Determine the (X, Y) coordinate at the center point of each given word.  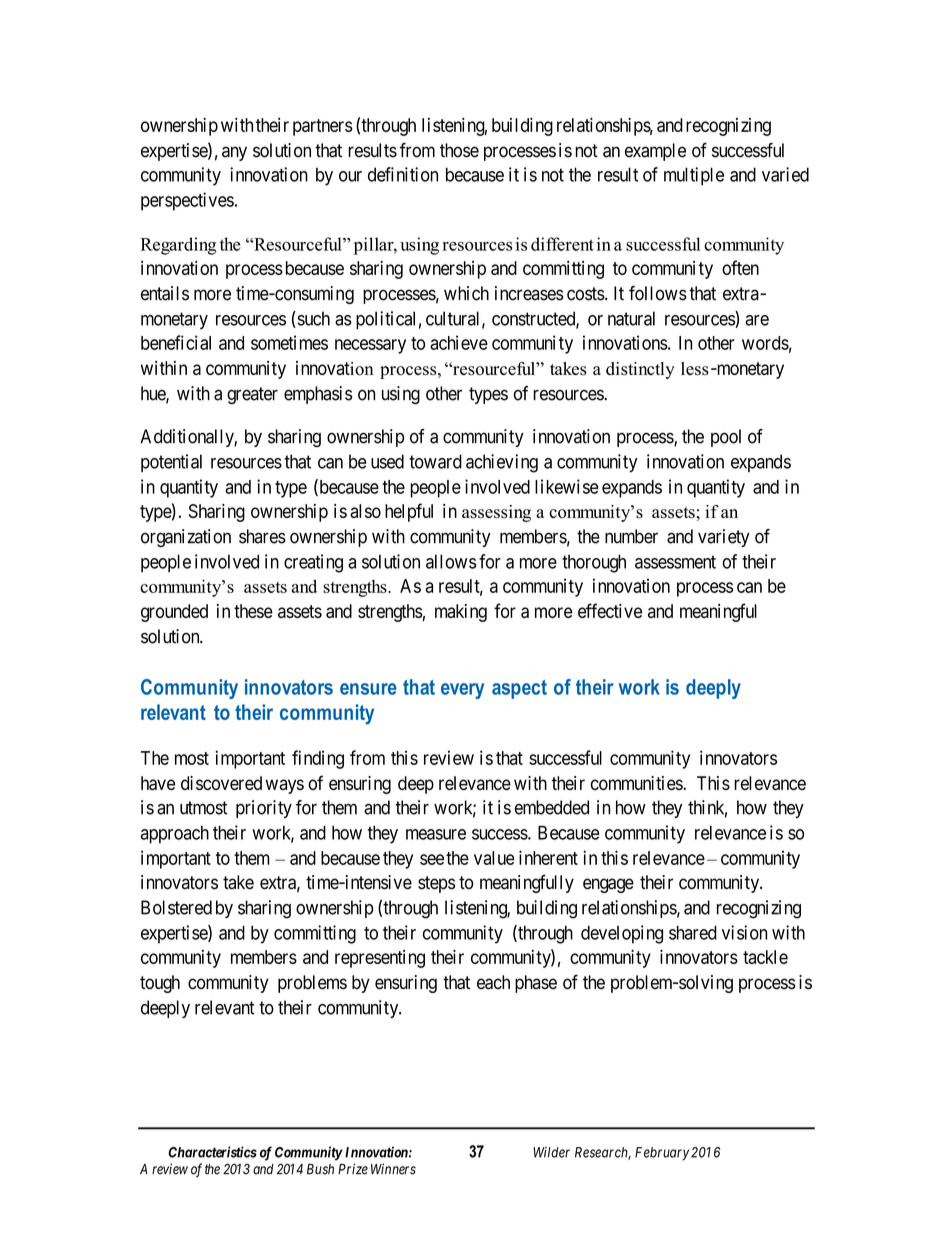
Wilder (551, 1152)
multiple (694, 176)
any (234, 153)
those (459, 150)
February (662, 1154)
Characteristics (212, 1152)
